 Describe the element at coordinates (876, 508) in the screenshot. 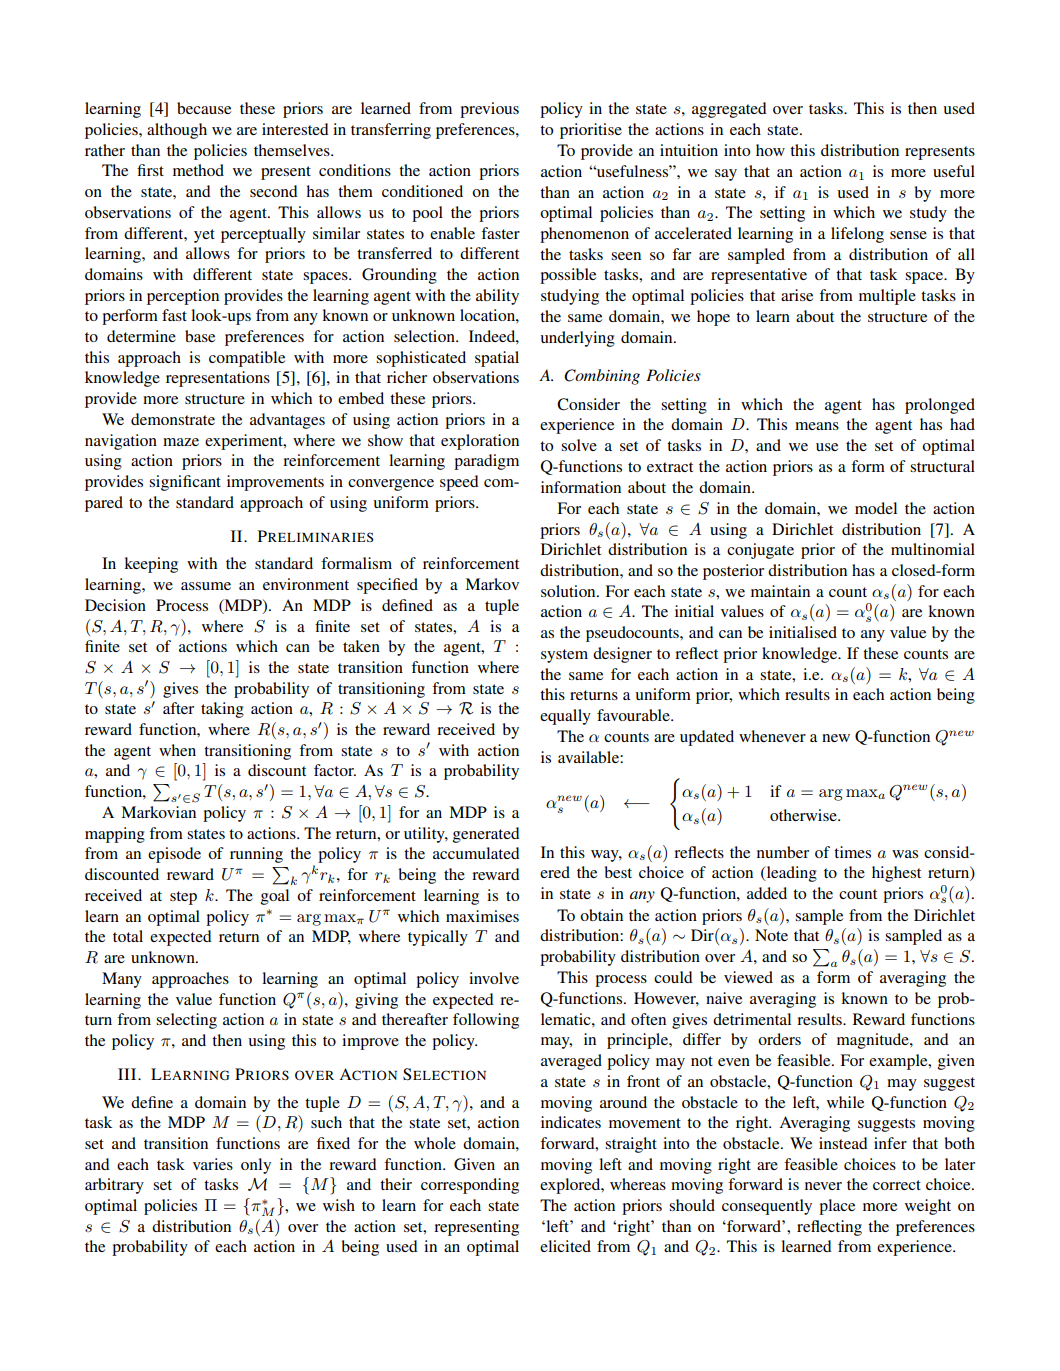

I see `model` at that location.
